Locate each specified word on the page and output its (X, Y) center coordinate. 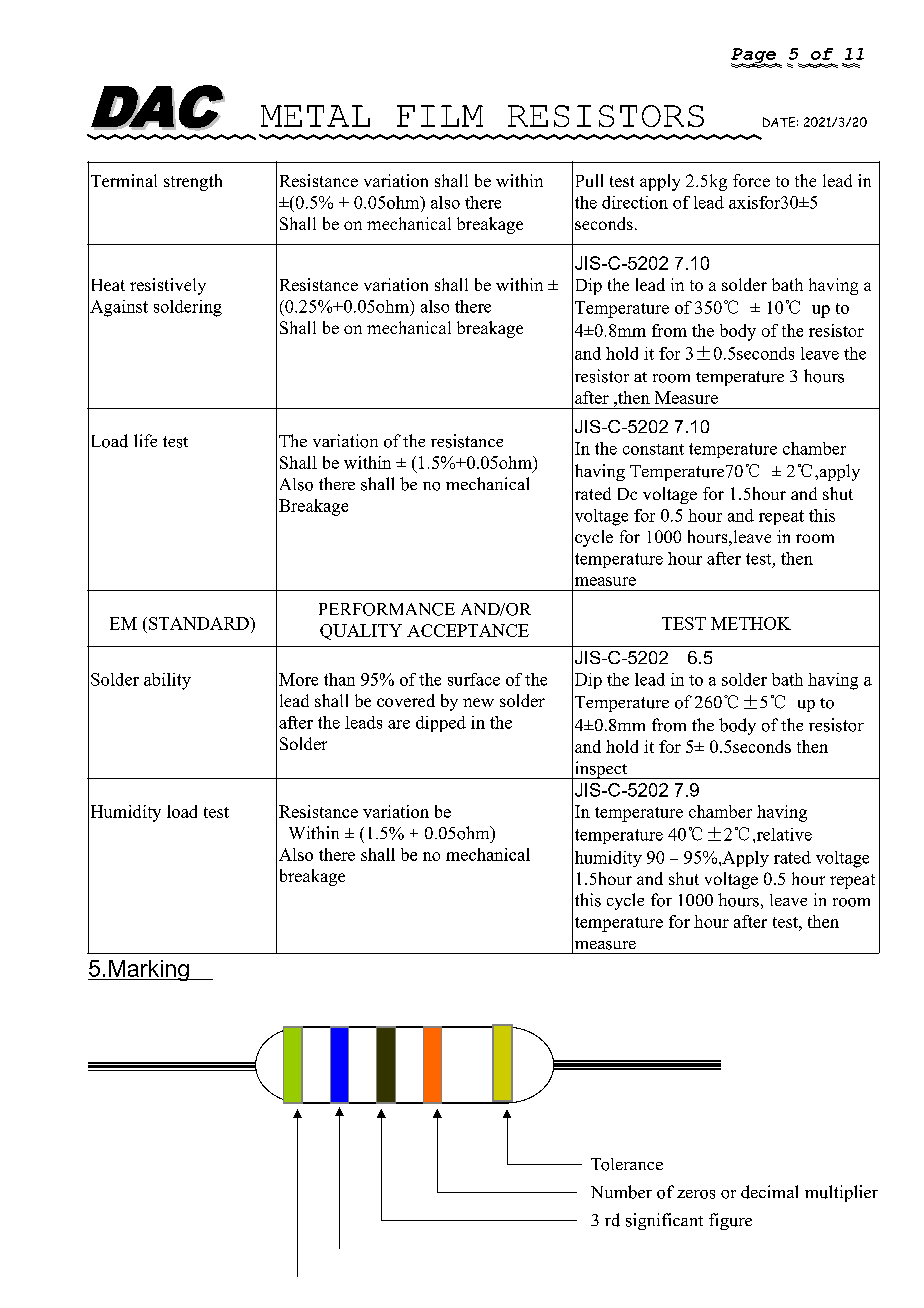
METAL (315, 116)
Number (621, 1192)
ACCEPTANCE (468, 630)
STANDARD (200, 623)
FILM (440, 116)
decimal (769, 1192)
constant (653, 449)
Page (754, 57)
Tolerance (627, 1164)
